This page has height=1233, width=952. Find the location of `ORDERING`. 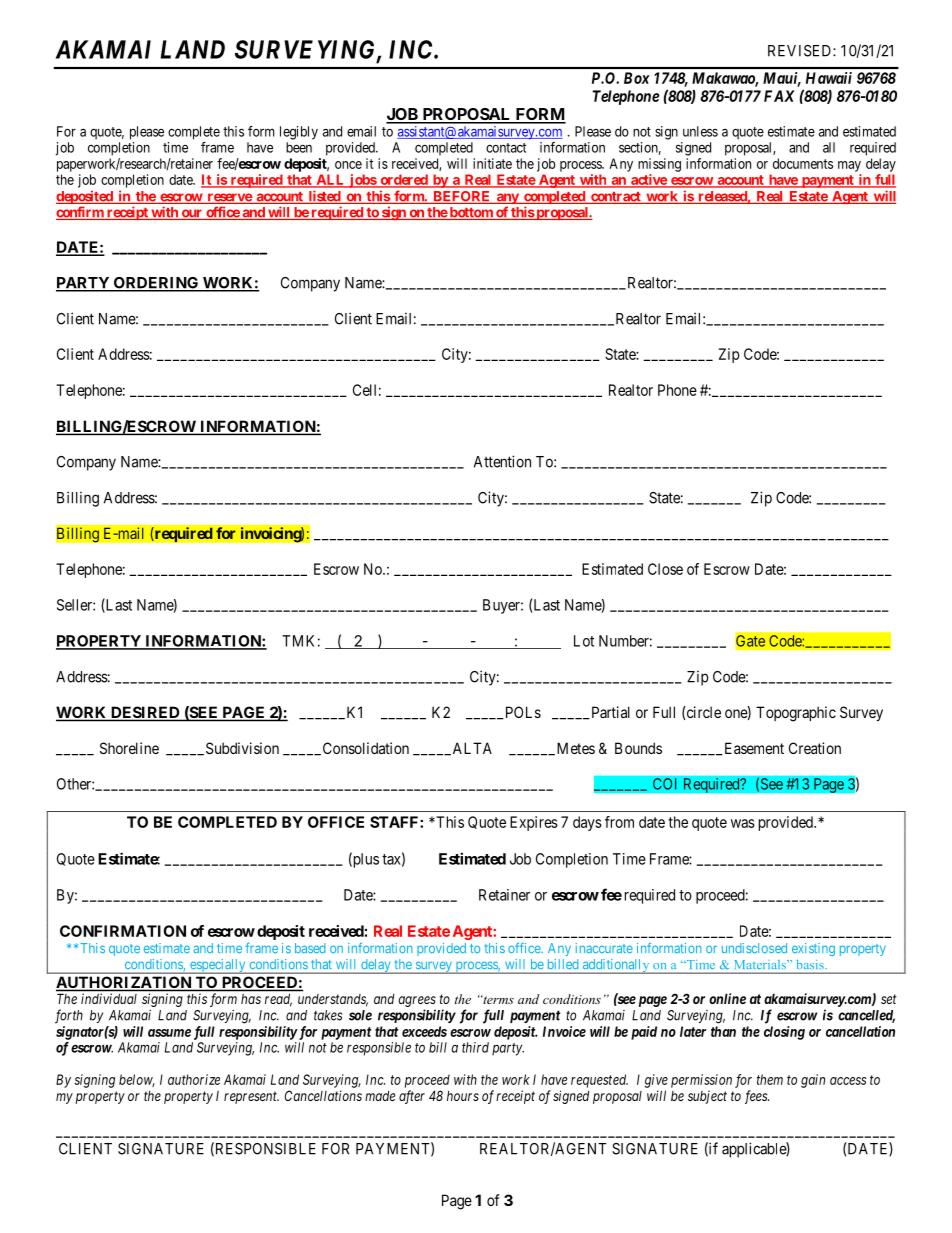

ORDERING is located at coordinates (156, 284).
